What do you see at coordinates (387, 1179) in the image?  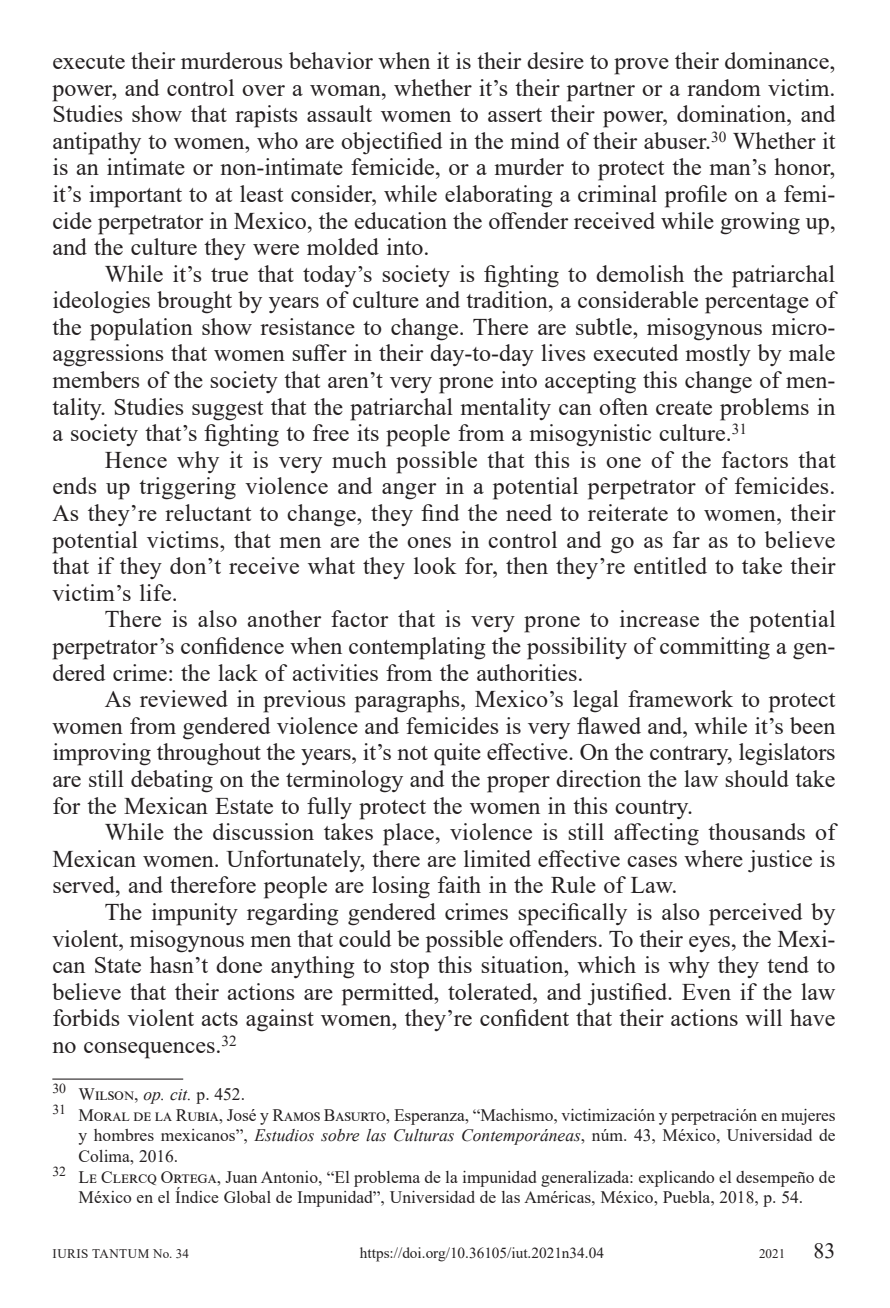 I see `problema` at bounding box center [387, 1179].
